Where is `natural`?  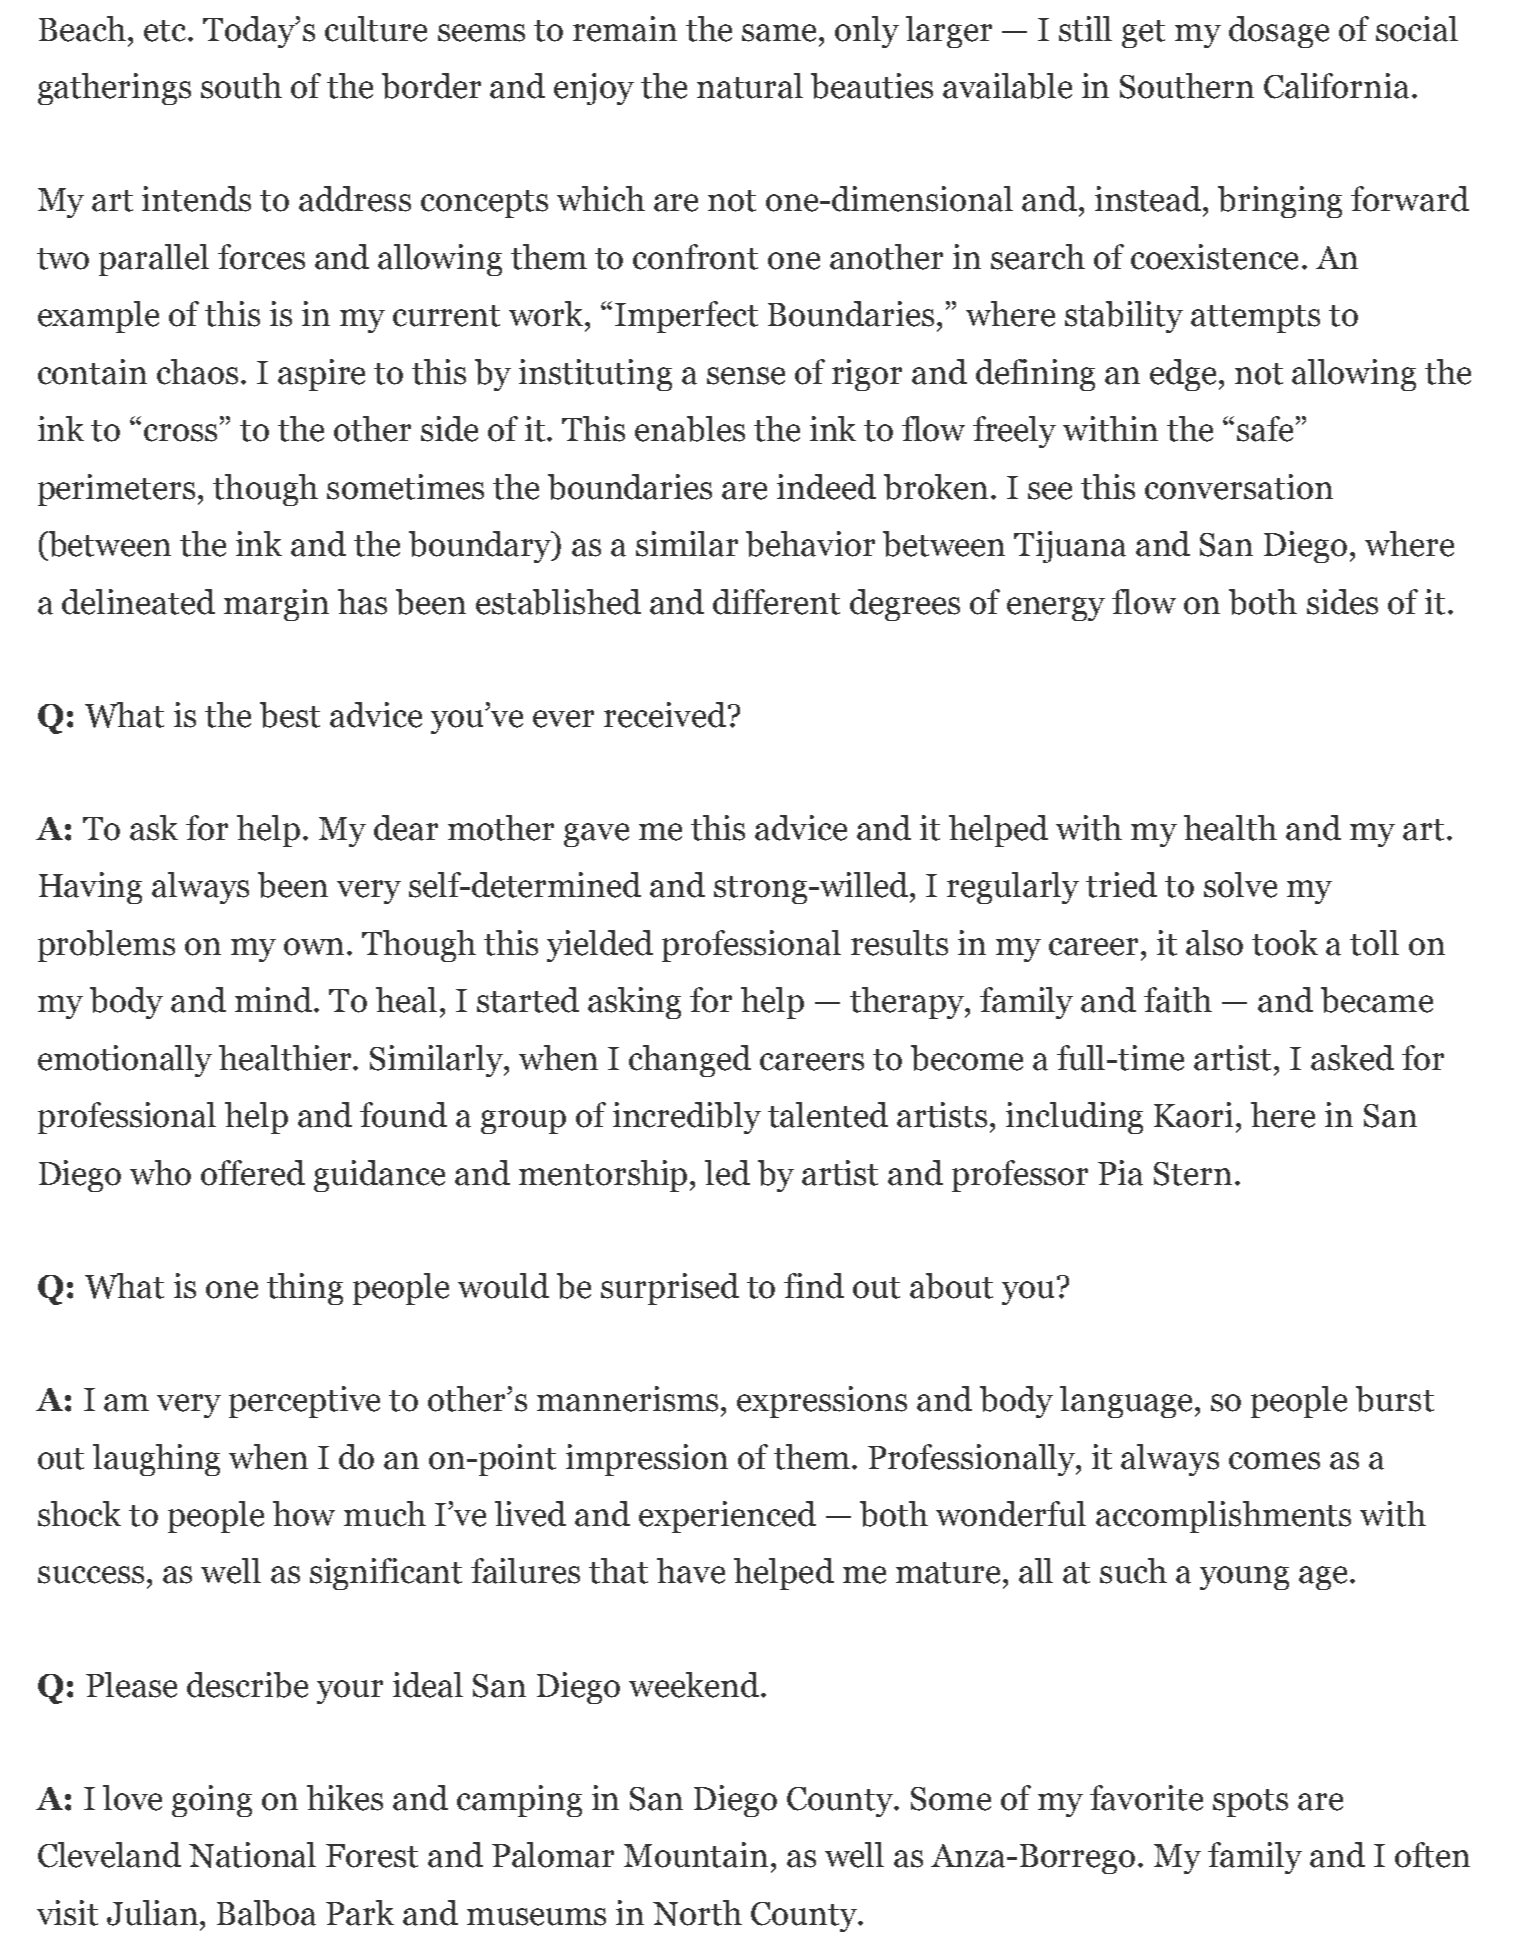 natural is located at coordinates (750, 86).
